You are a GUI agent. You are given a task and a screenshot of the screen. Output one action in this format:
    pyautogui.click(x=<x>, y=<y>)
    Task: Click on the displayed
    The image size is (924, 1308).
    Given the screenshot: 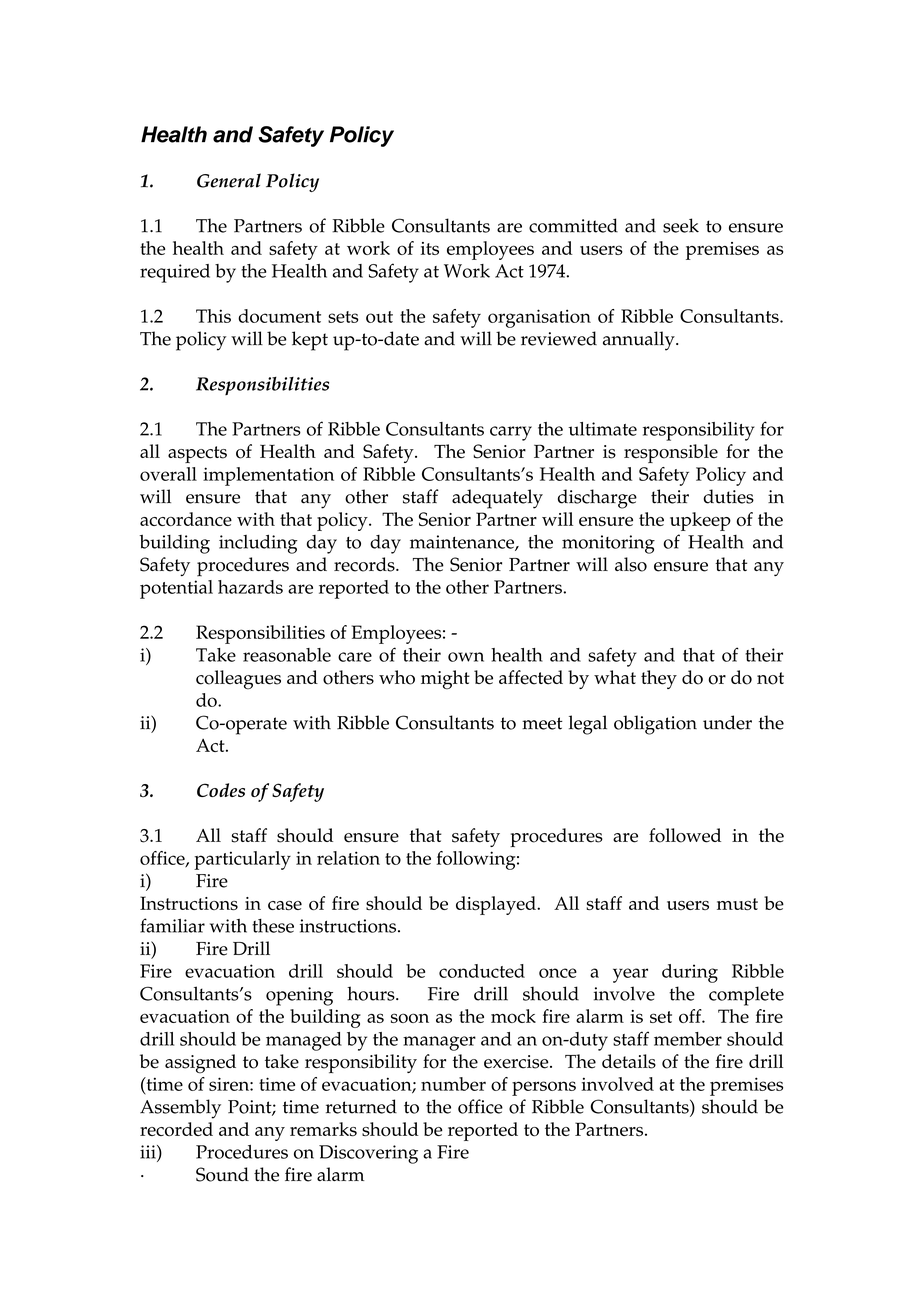 What is the action you would take?
    pyautogui.click(x=497, y=905)
